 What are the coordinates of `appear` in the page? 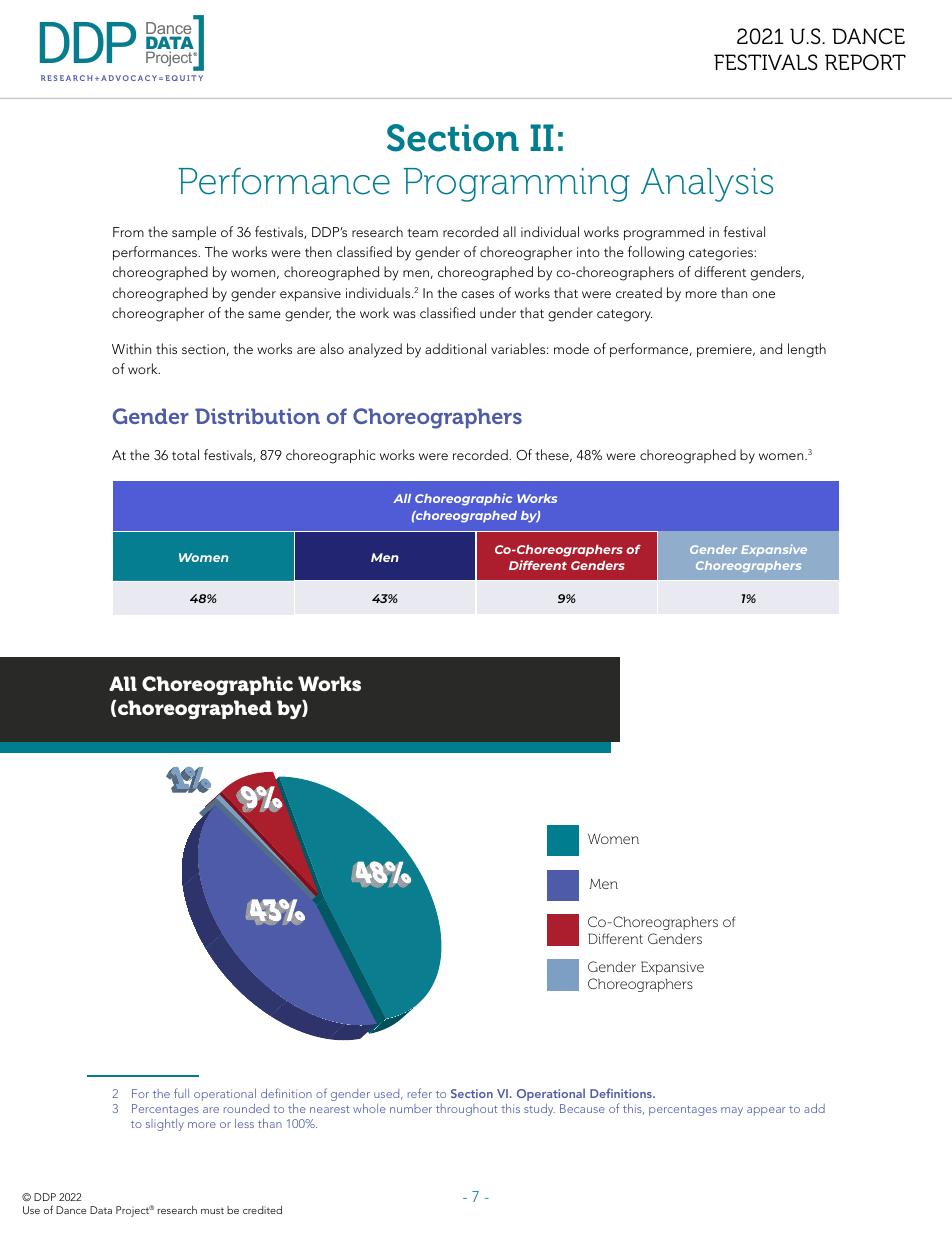 It's located at (766, 1111).
